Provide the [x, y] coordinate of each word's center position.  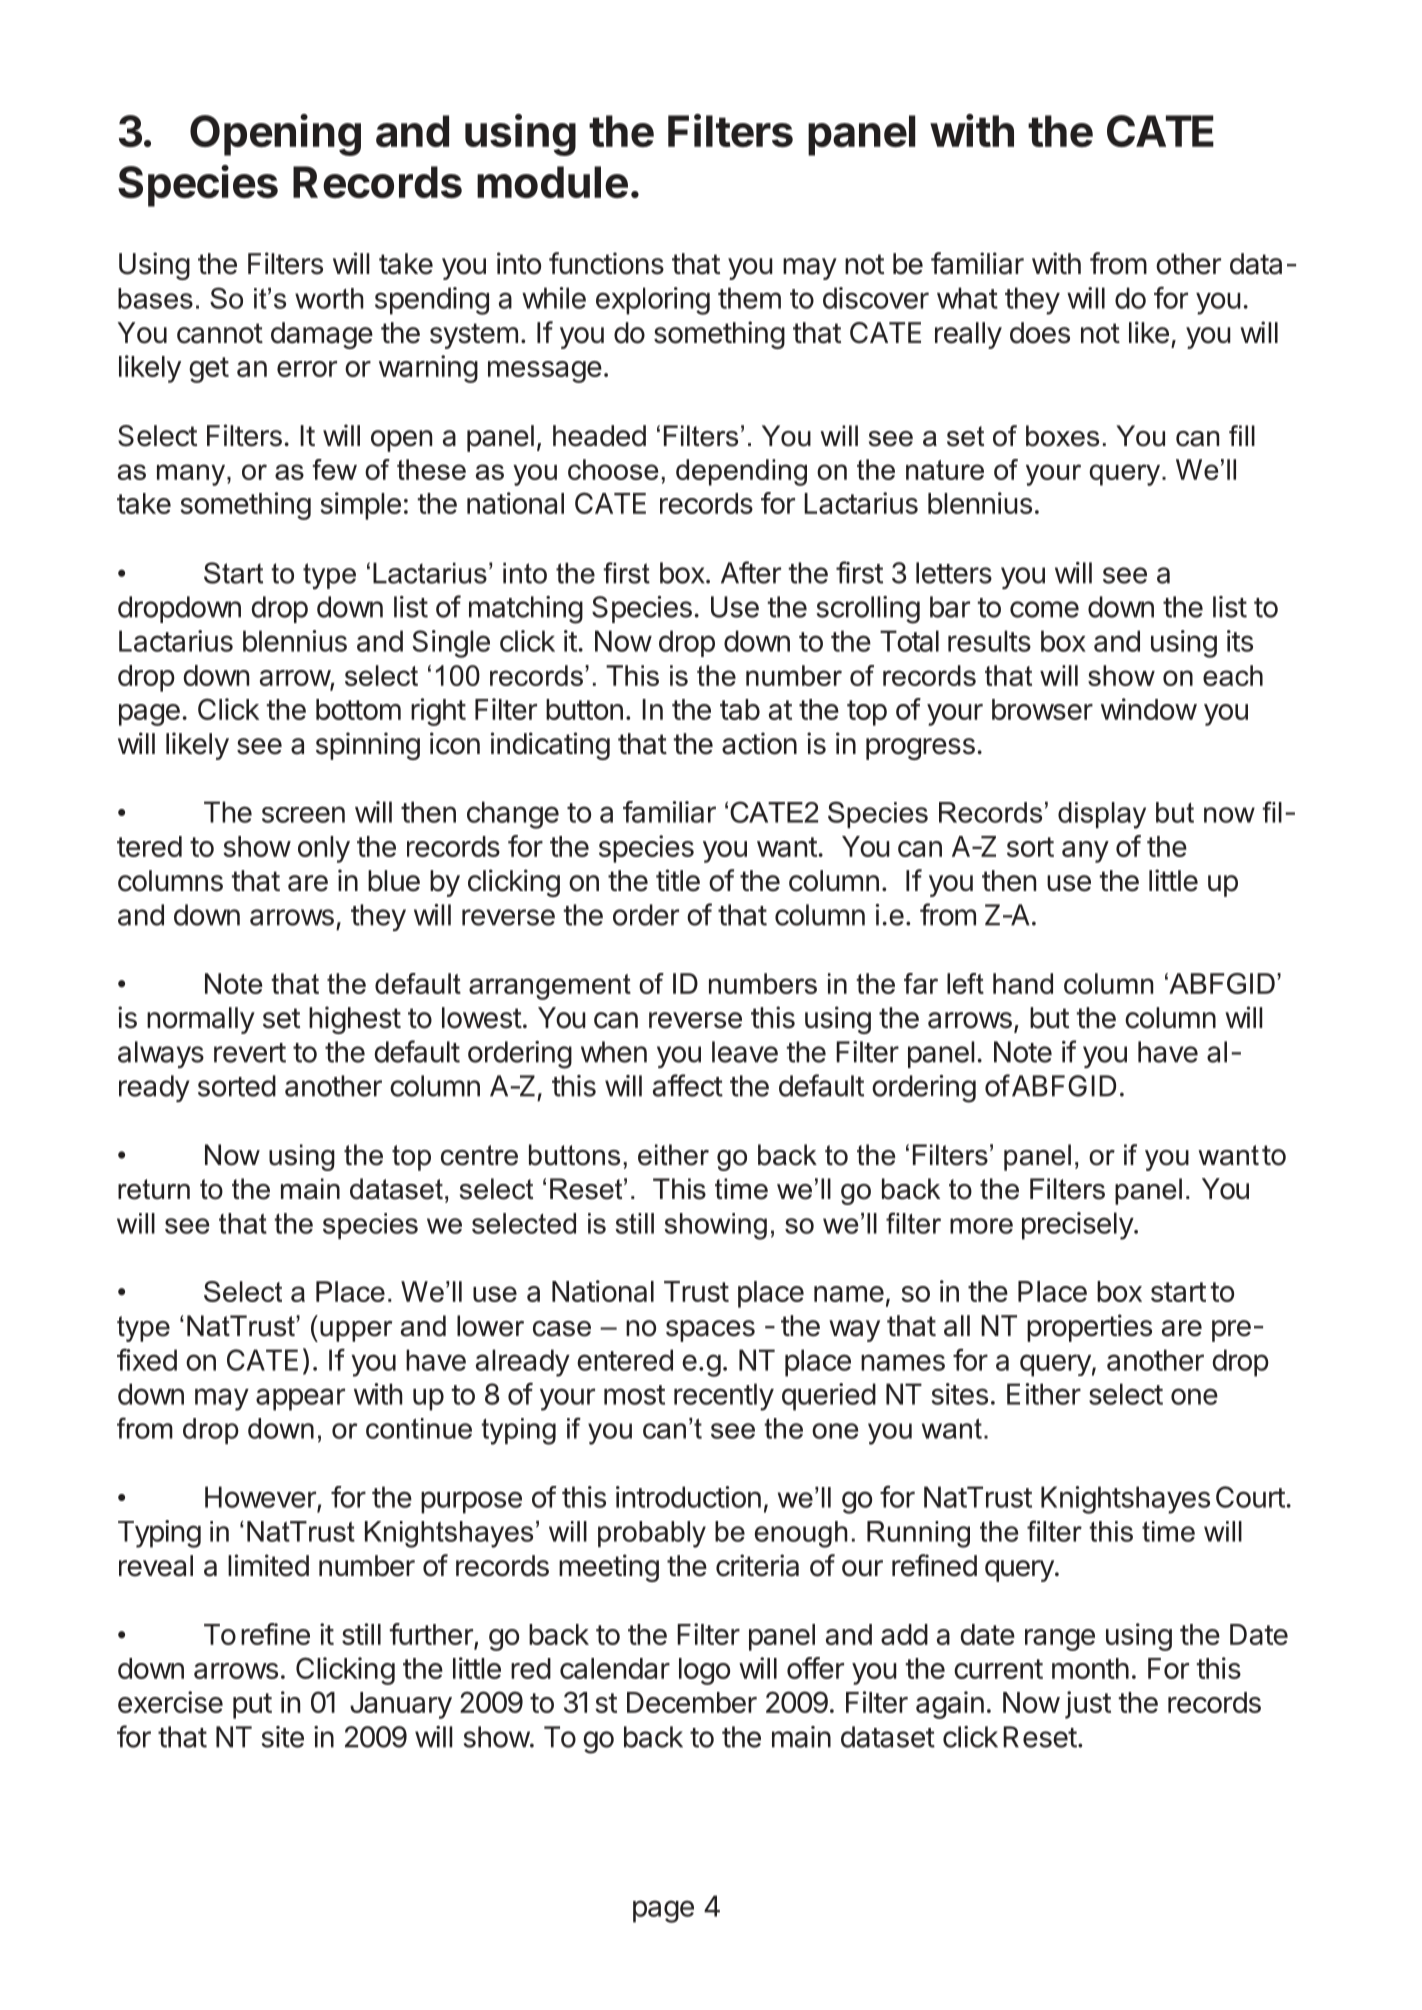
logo [704, 1671]
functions [606, 263]
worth [329, 298]
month [1090, 1668]
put [252, 1706]
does [1040, 333]
